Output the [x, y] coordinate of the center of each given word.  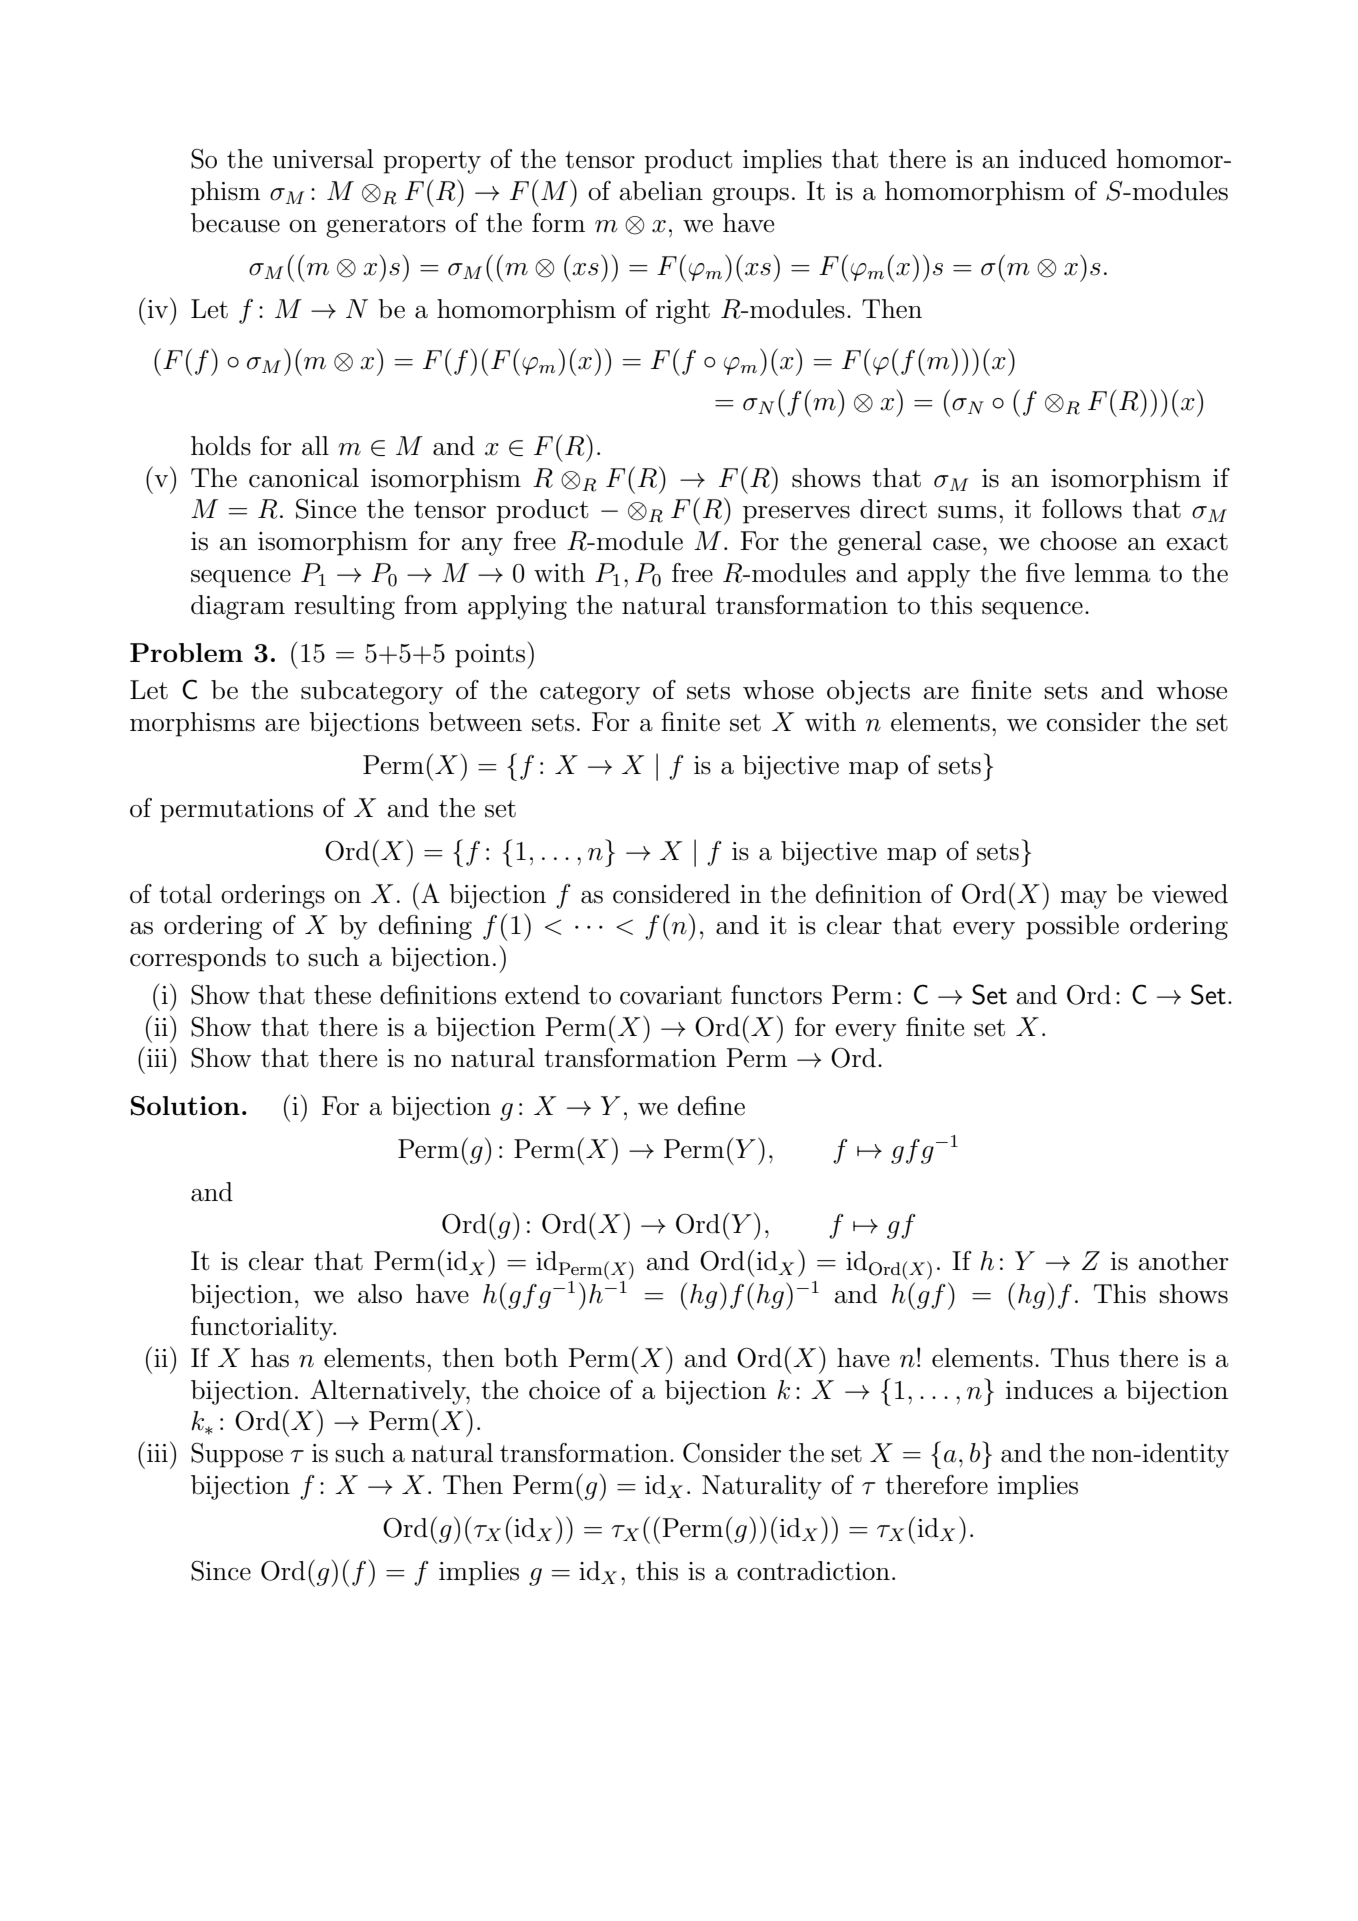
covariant [671, 995]
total [185, 894]
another [1184, 1261]
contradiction [813, 1571]
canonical [304, 478]
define [711, 1106]
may [1083, 900]
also [380, 1294]
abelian [661, 191]
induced [1063, 159]
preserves [796, 515]
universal [323, 159]
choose [1078, 541]
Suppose [237, 1455]
